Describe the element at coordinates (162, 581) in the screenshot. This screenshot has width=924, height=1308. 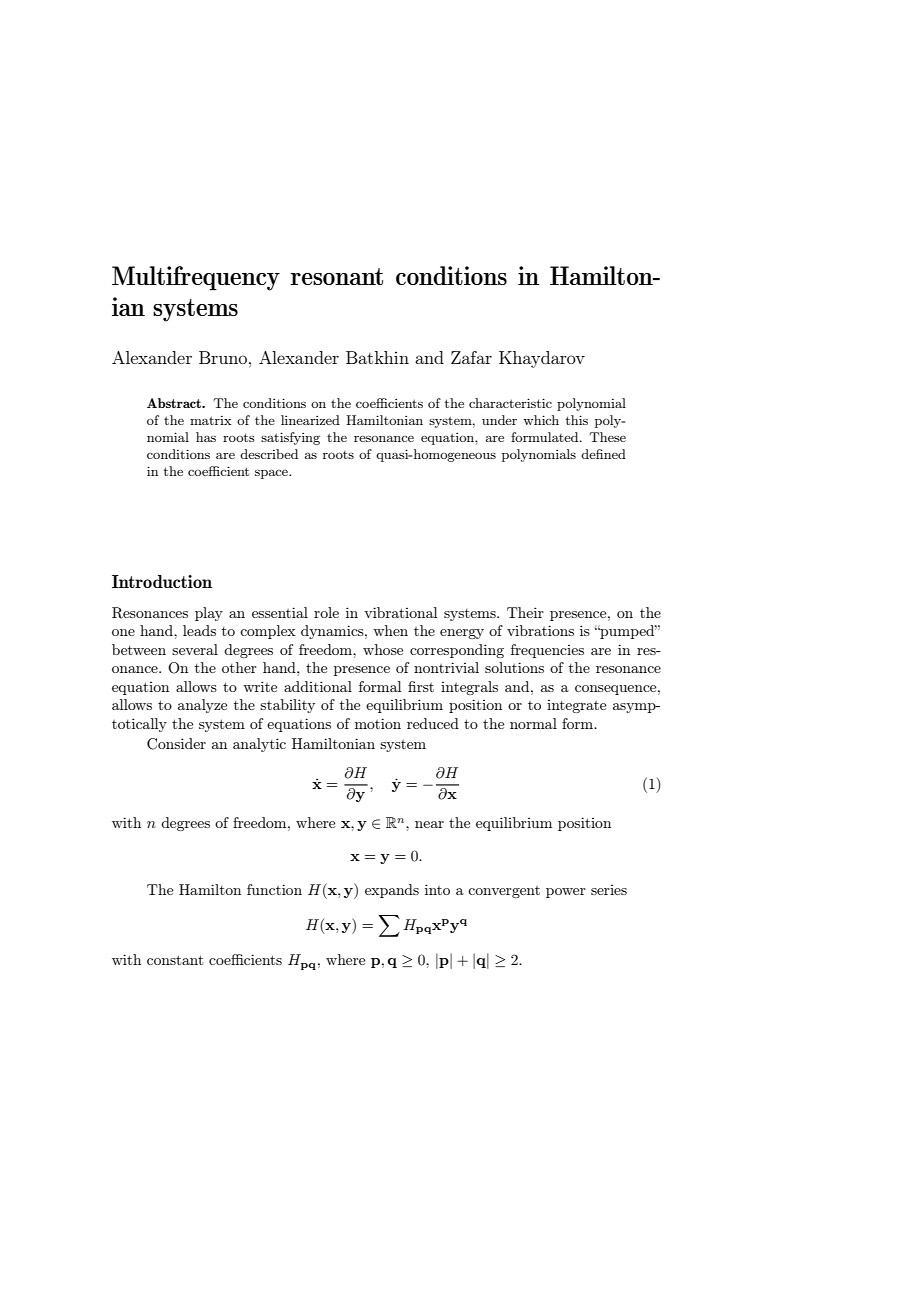
I see `Introduction` at that location.
